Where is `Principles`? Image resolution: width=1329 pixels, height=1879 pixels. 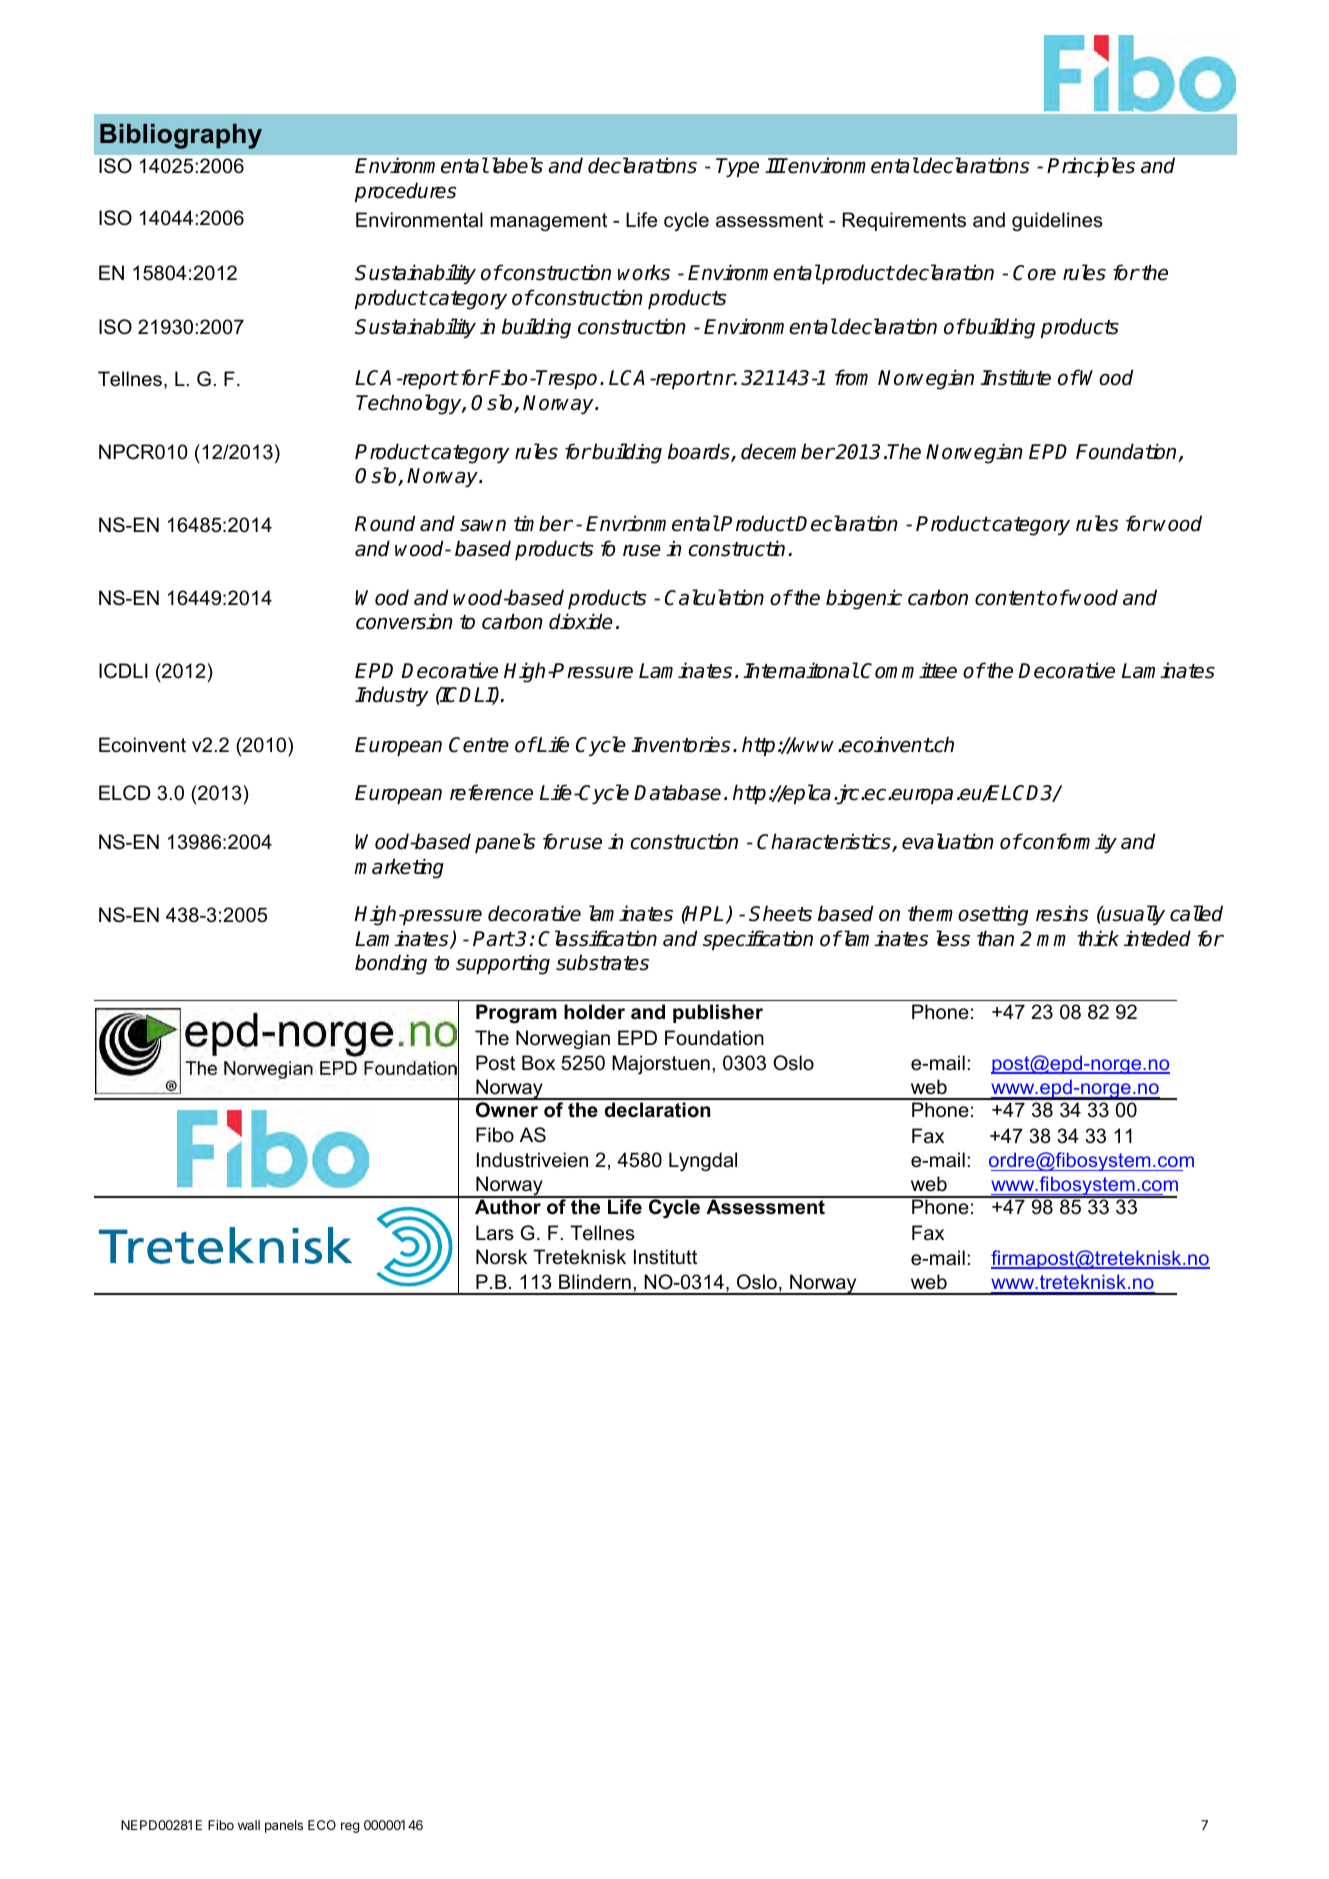 Principles is located at coordinates (1091, 167).
